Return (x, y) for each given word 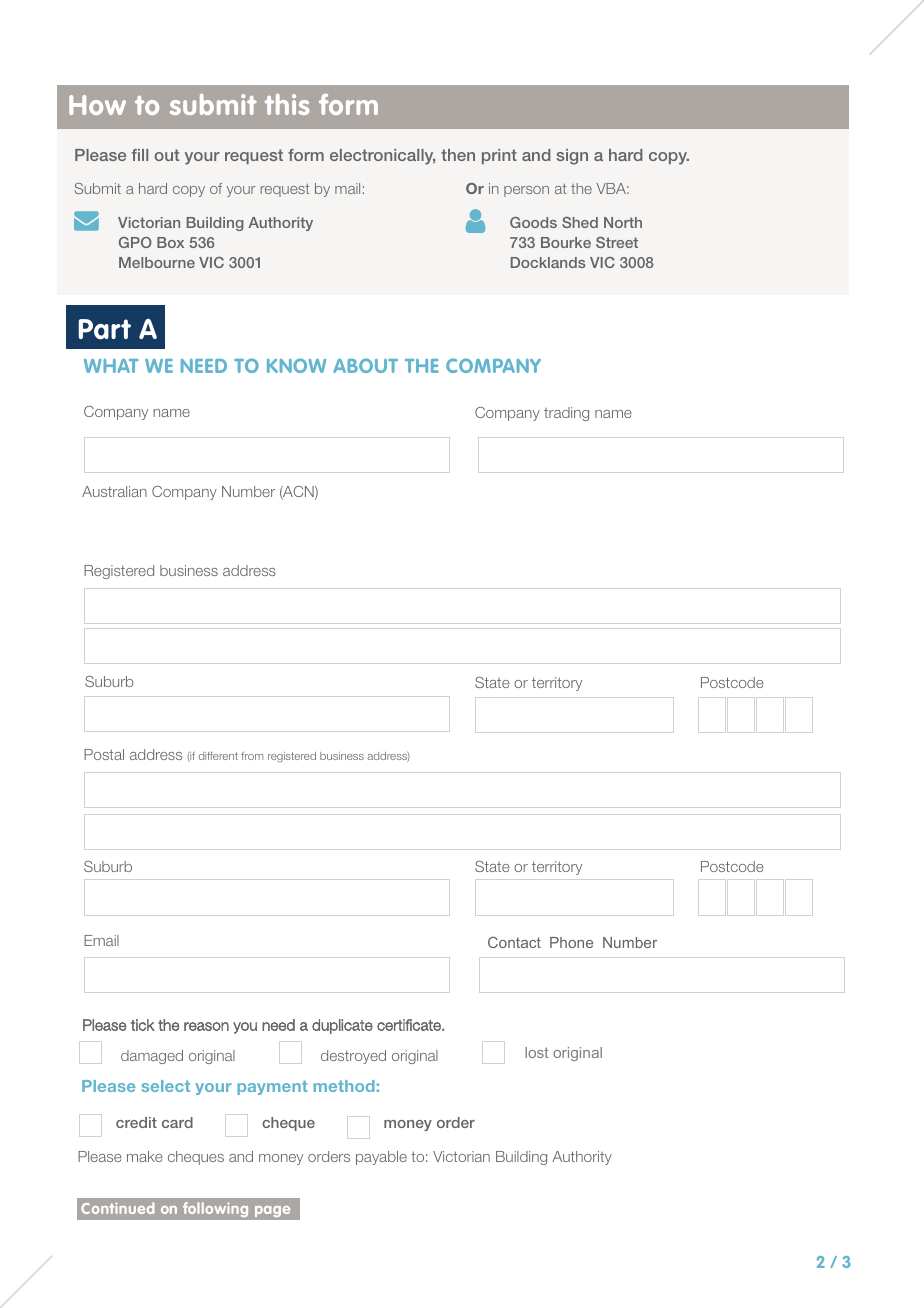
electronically (382, 157)
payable (381, 1158)
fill (140, 155)
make (145, 1156)
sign (572, 157)
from (252, 756)
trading (566, 414)
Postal (104, 754)
